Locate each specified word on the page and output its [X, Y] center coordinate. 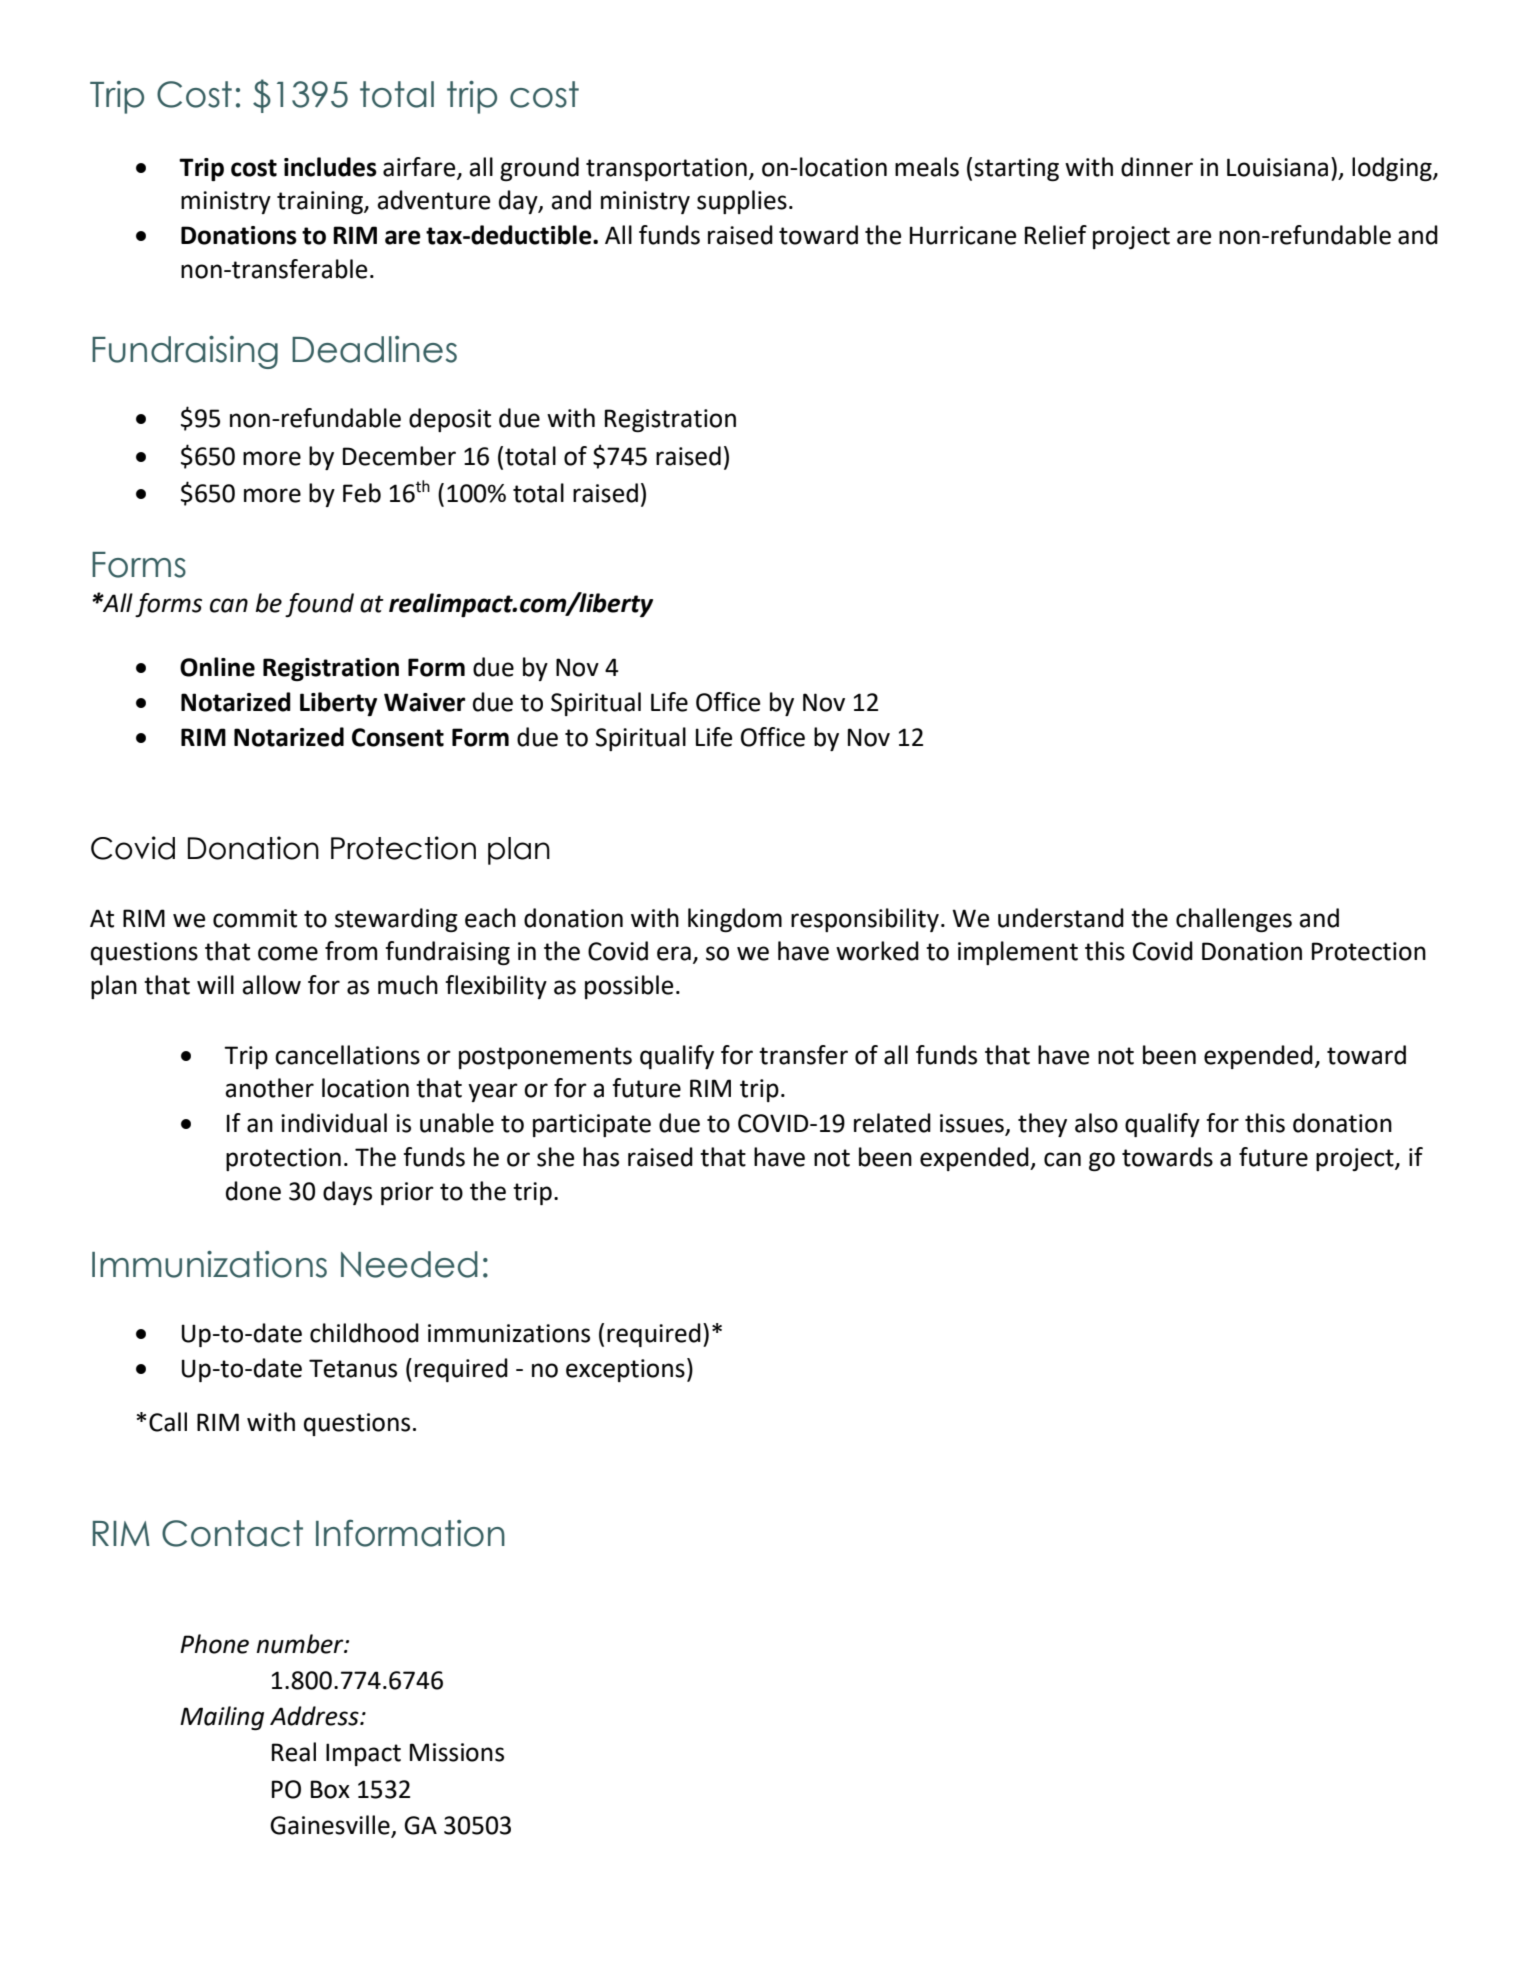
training [321, 202]
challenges [1234, 920]
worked [877, 951]
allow [271, 985]
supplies [742, 202]
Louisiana [1277, 167]
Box [330, 1789]
